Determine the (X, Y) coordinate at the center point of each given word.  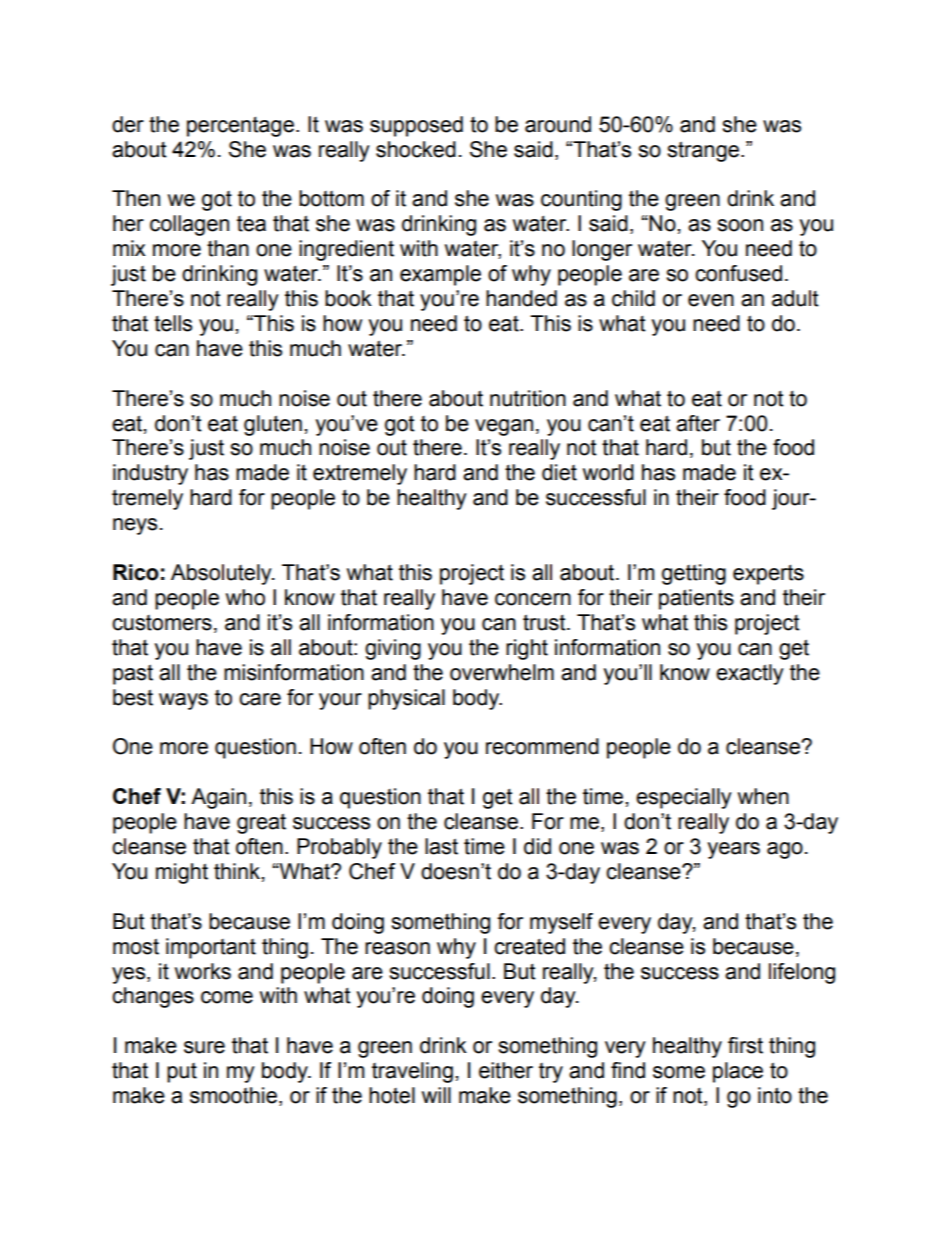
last (441, 846)
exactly (750, 674)
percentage (240, 126)
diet (559, 472)
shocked (416, 149)
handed (521, 298)
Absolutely (222, 574)
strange (703, 151)
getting (694, 574)
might (182, 873)
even (711, 300)
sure (204, 1047)
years (734, 850)
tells (173, 323)
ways (183, 701)
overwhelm (502, 672)
